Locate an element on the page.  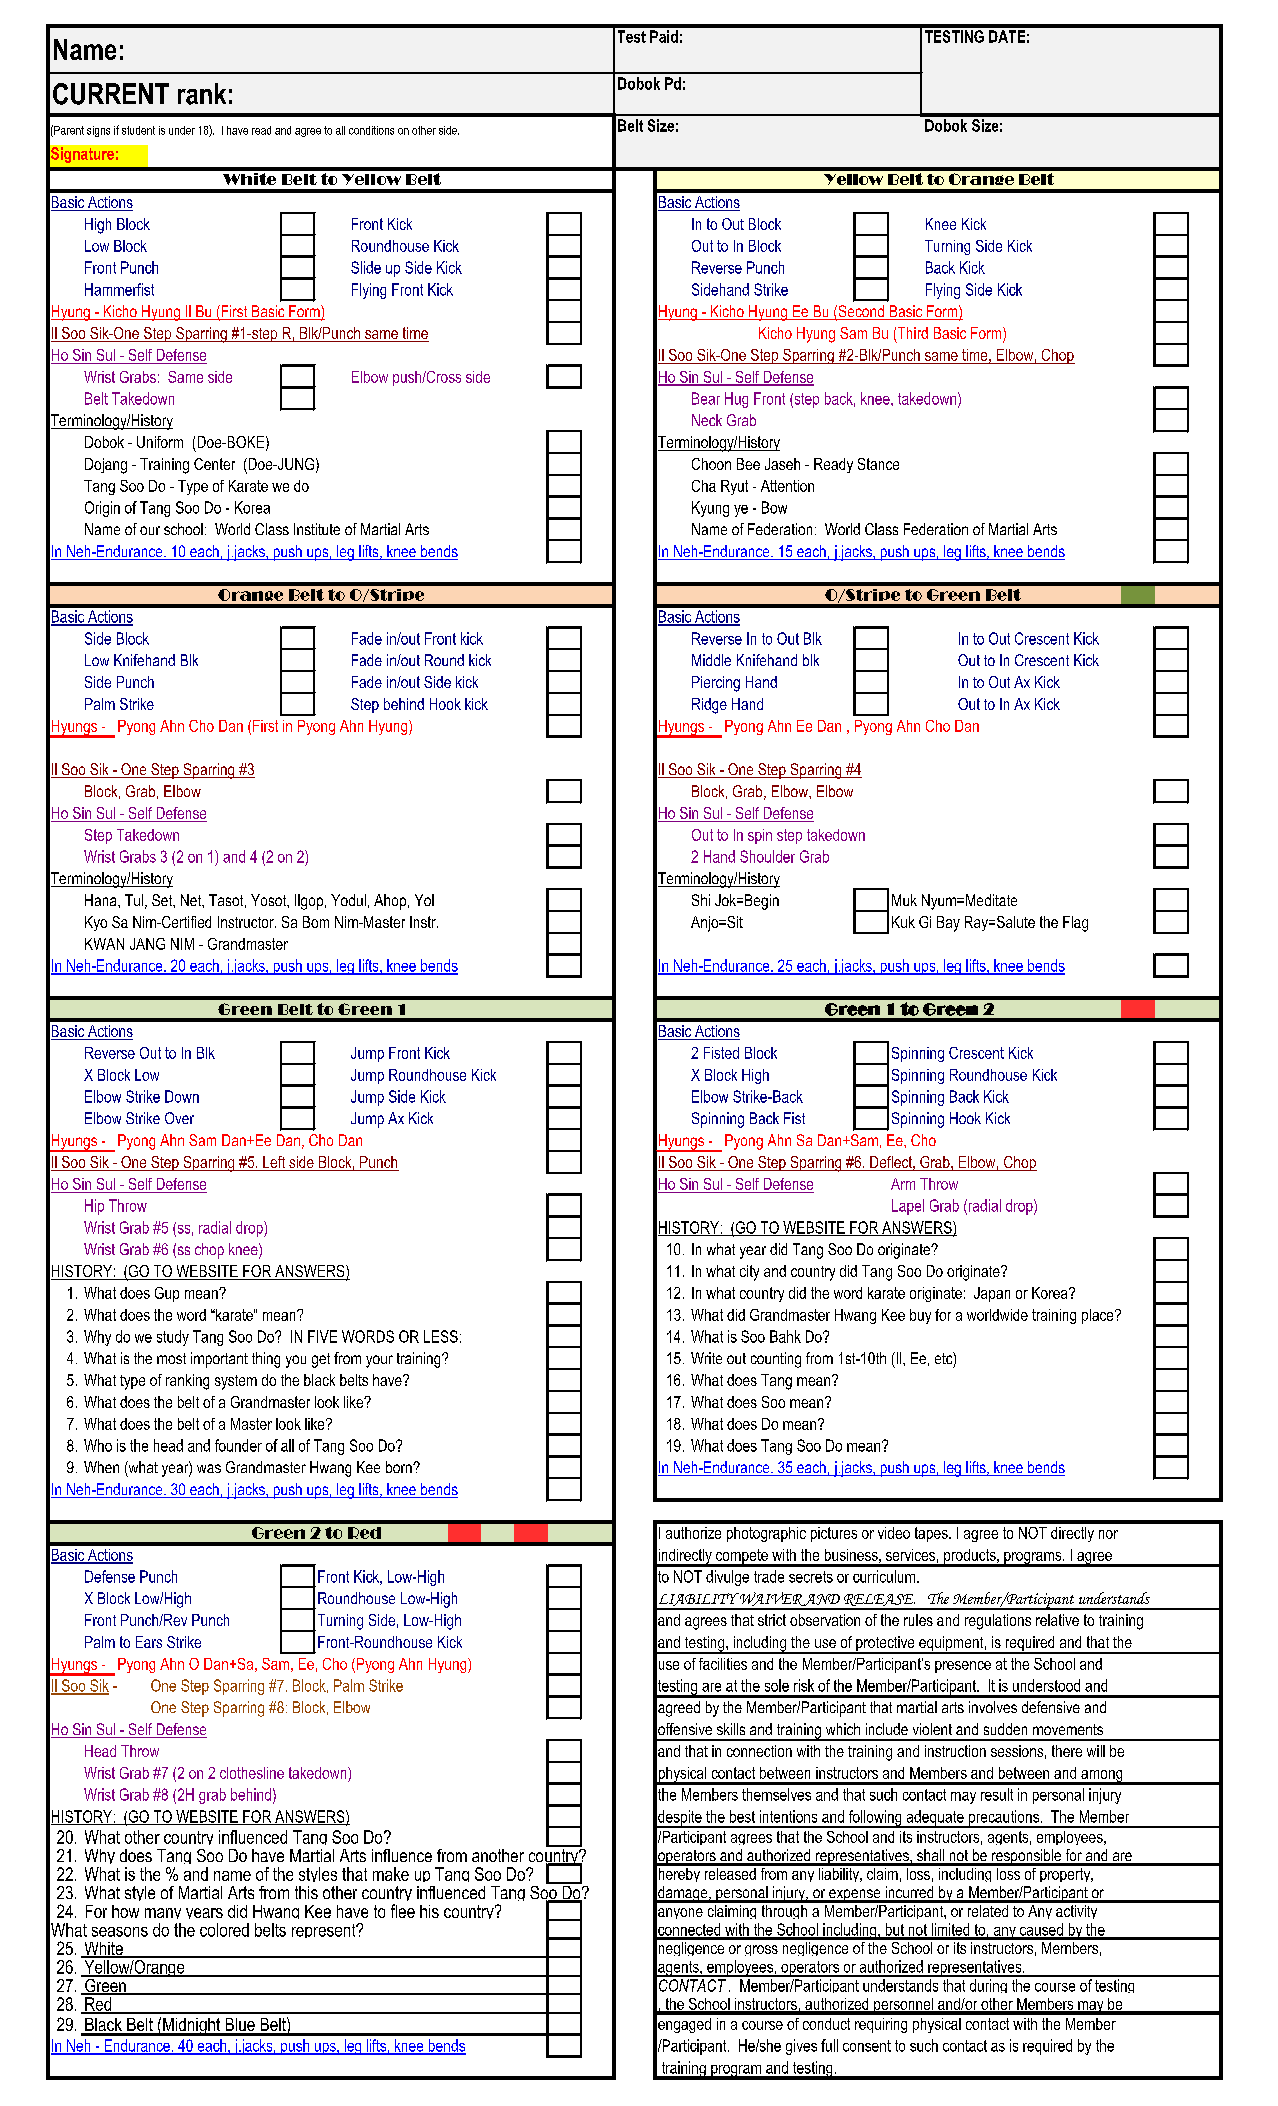
Shi is located at coordinates (701, 900).
